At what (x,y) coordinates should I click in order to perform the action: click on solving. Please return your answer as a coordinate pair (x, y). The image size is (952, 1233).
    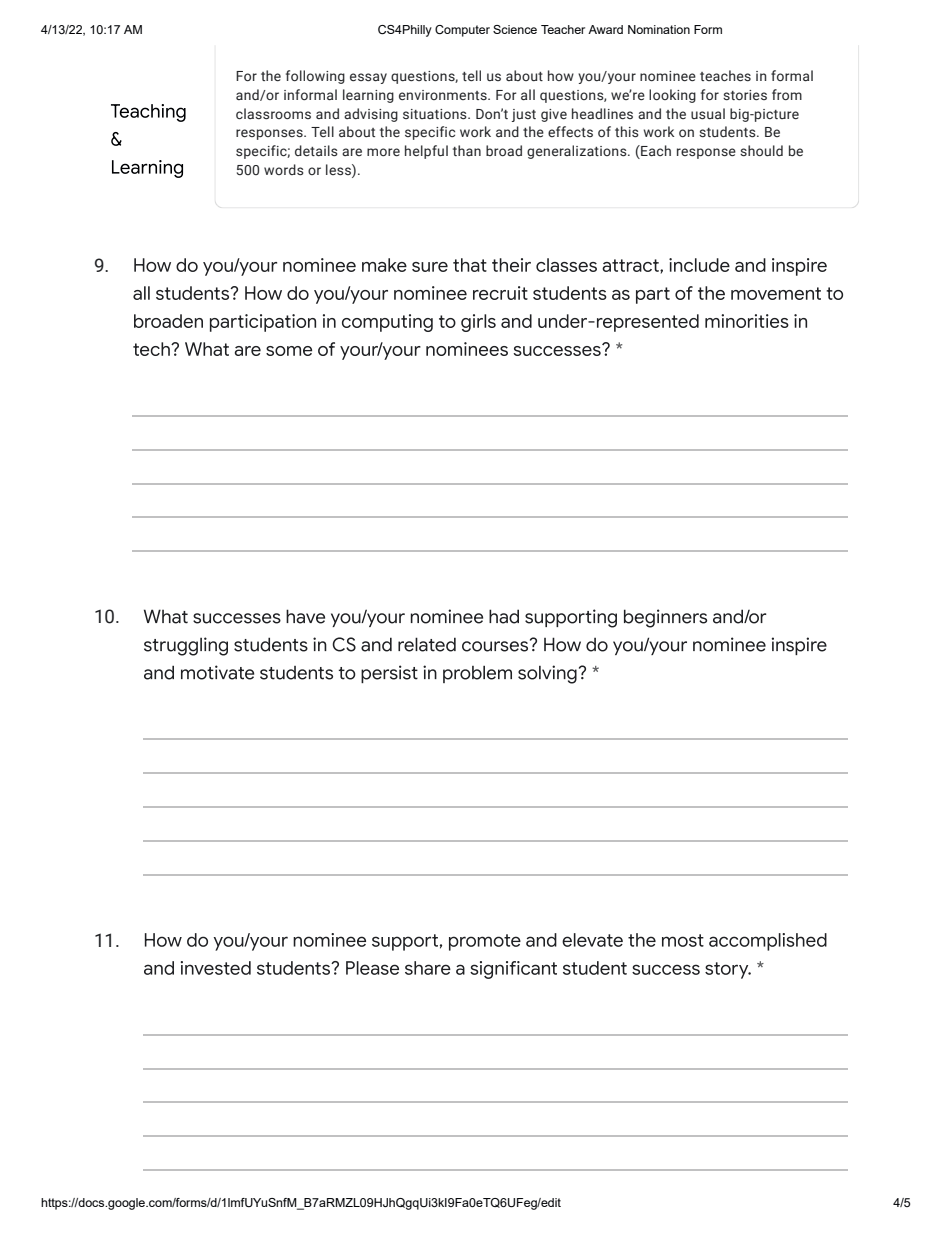
    Looking at the image, I should click on (547, 674).
